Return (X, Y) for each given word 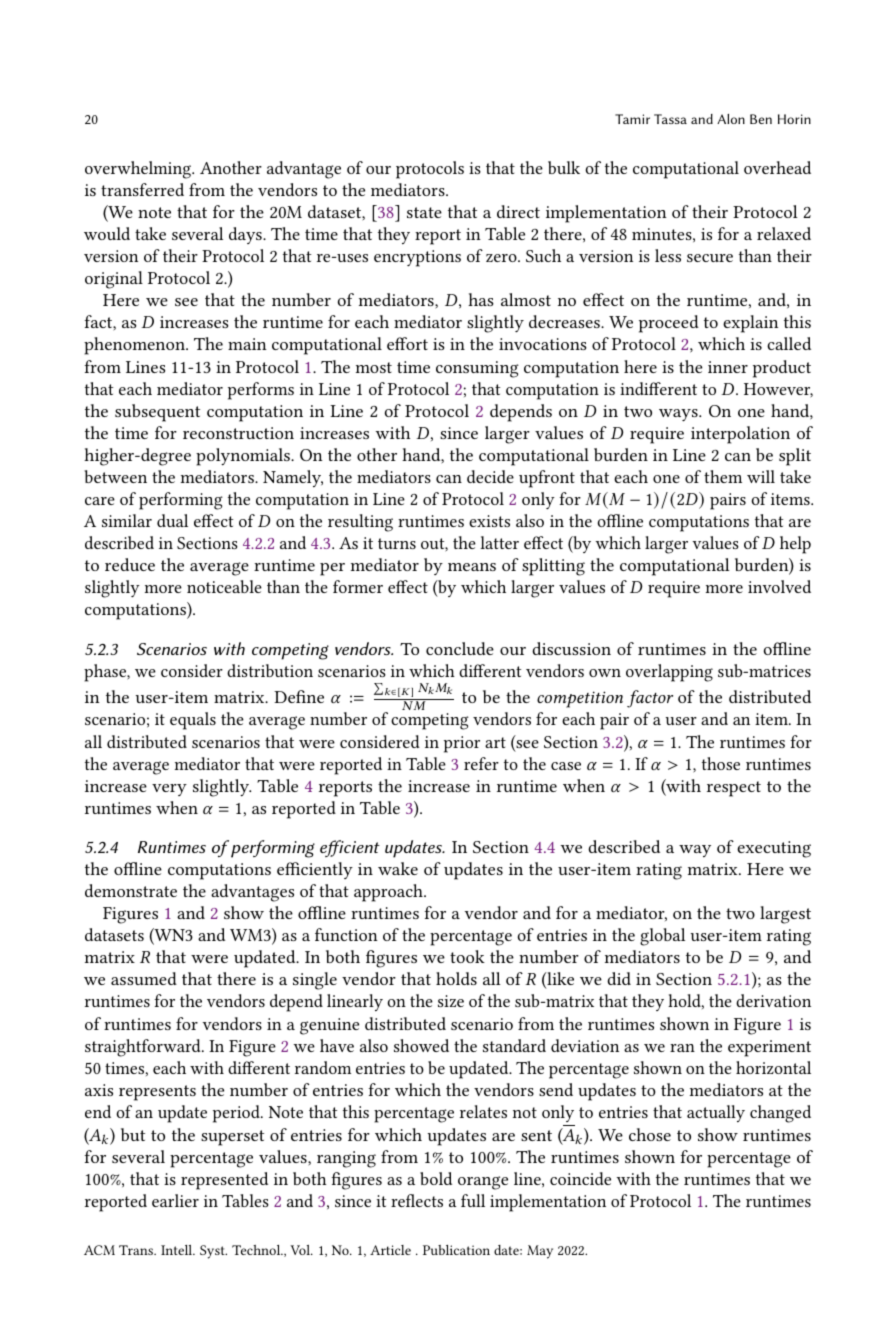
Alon (731, 119)
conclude (460, 648)
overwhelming (139, 170)
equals (193, 721)
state (424, 212)
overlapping (669, 673)
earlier (175, 1200)
